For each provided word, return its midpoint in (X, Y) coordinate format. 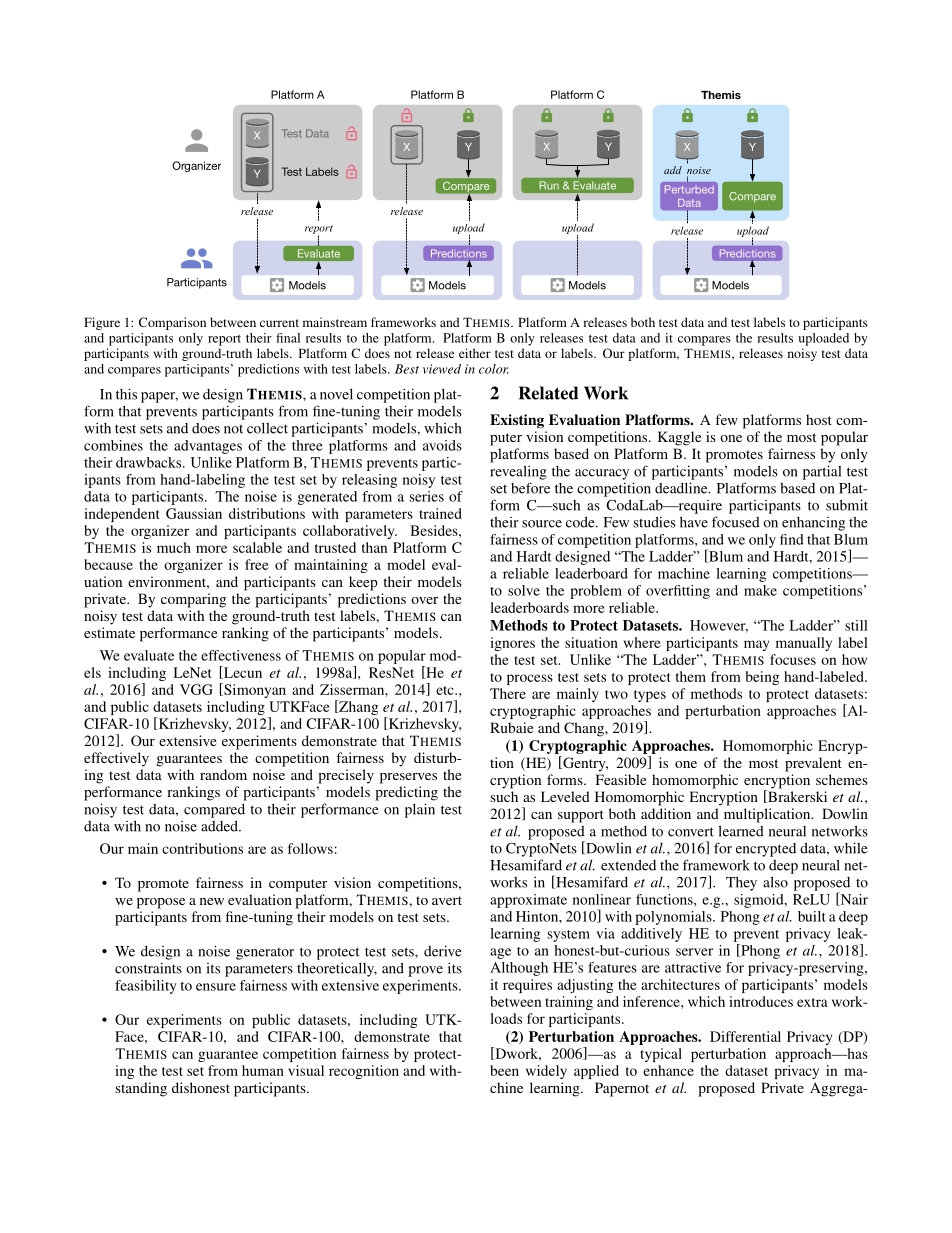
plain (420, 810)
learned (741, 831)
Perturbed (689, 189)
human (263, 1070)
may (756, 645)
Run (549, 185)
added (220, 826)
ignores (512, 644)
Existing (517, 421)
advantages (208, 447)
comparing (193, 600)
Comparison (172, 323)
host (819, 419)
